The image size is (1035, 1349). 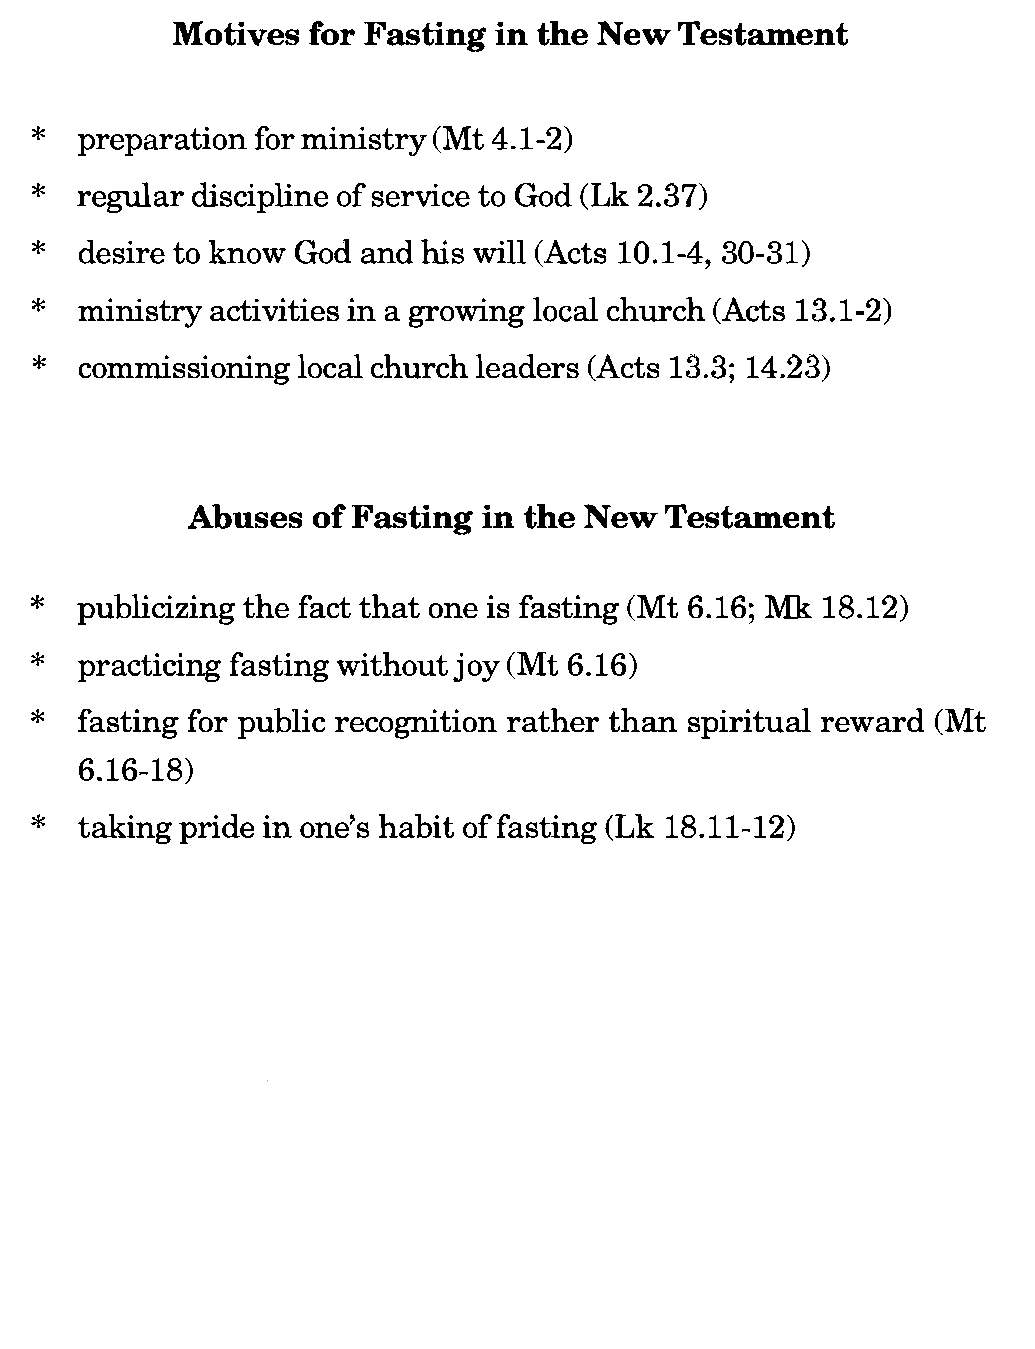 What do you see at coordinates (467, 313) in the screenshot?
I see `growing` at bounding box center [467, 313].
